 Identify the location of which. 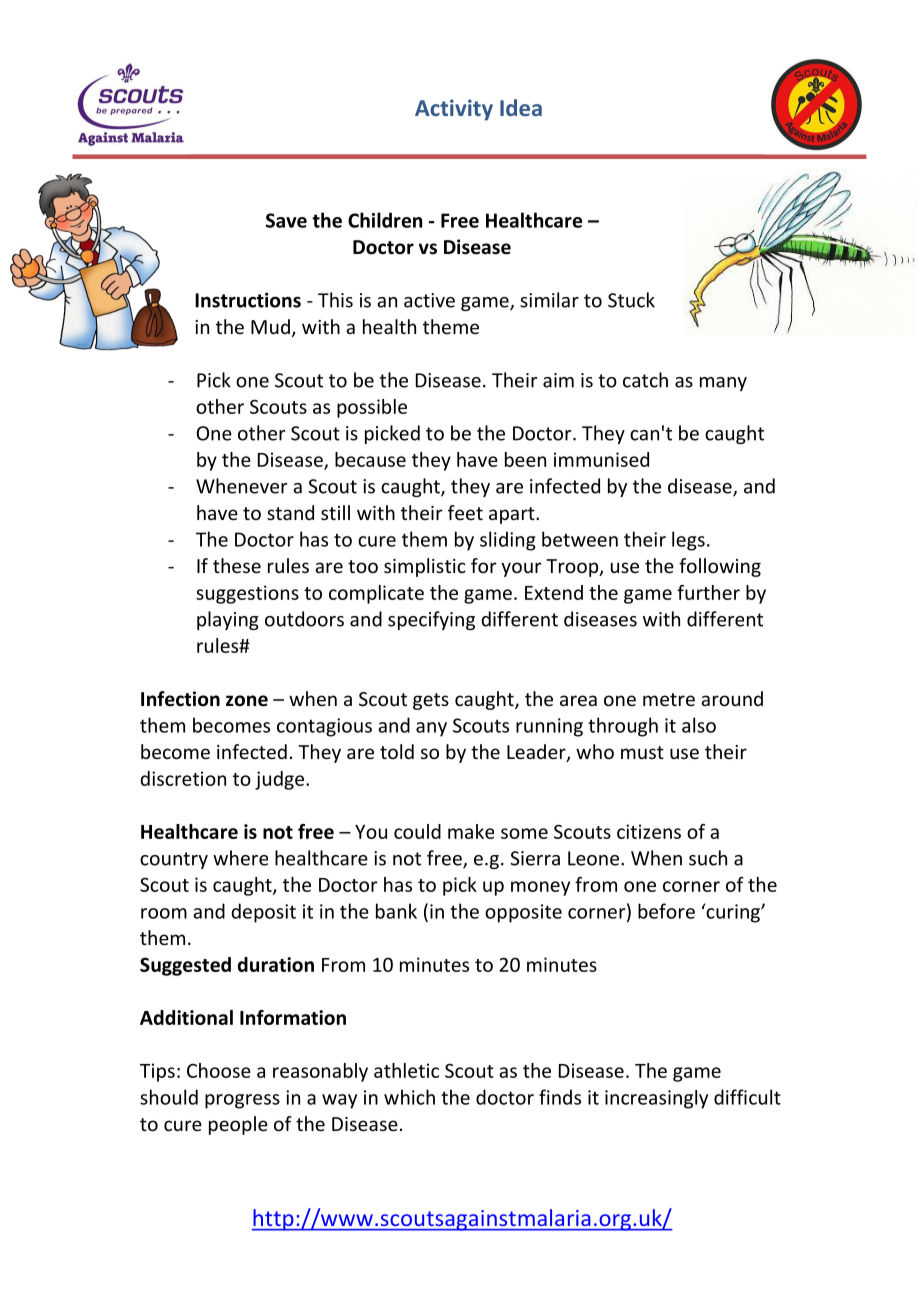
(409, 1097).
